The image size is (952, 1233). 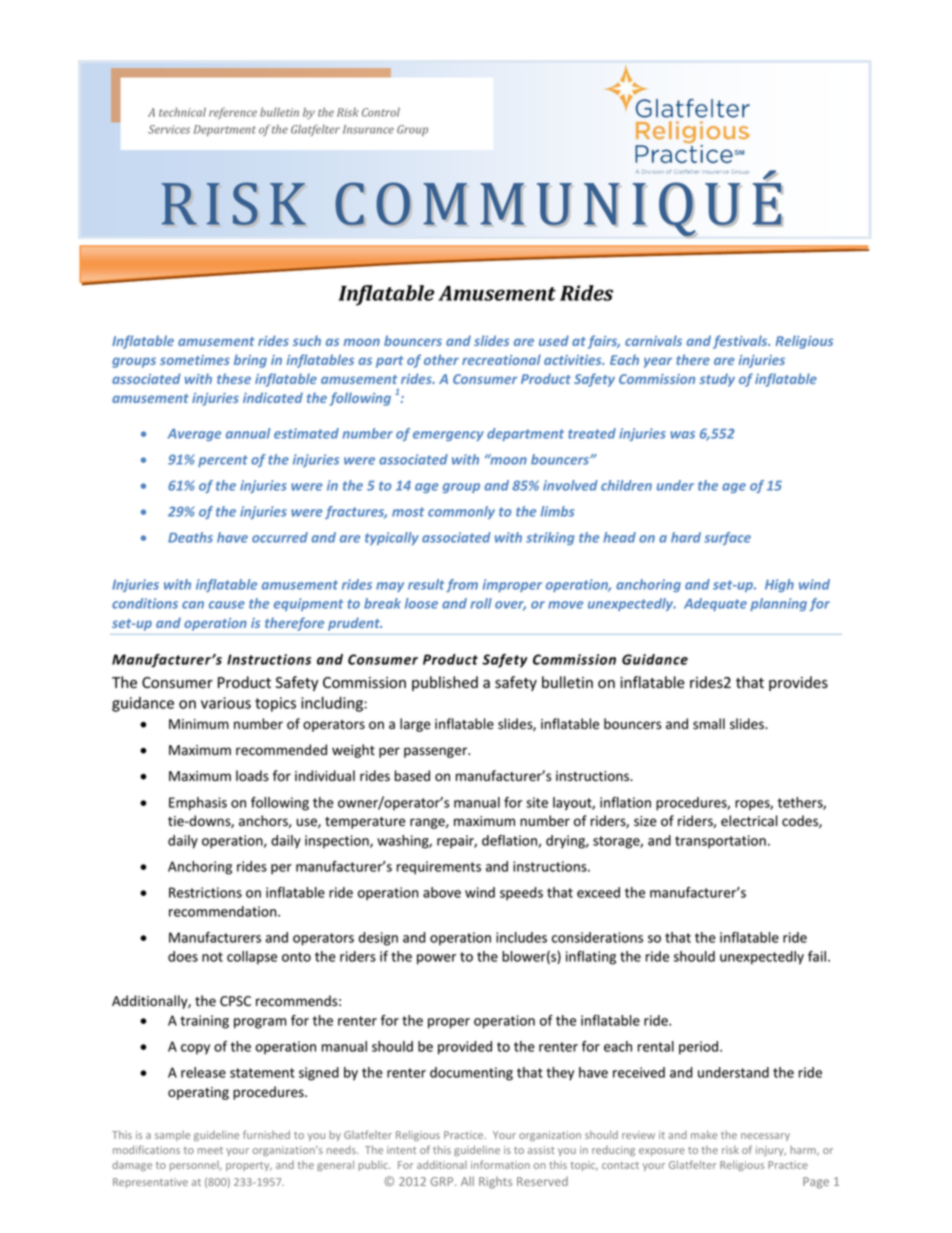 What do you see at coordinates (227, 605) in the image?
I see `cause` at bounding box center [227, 605].
